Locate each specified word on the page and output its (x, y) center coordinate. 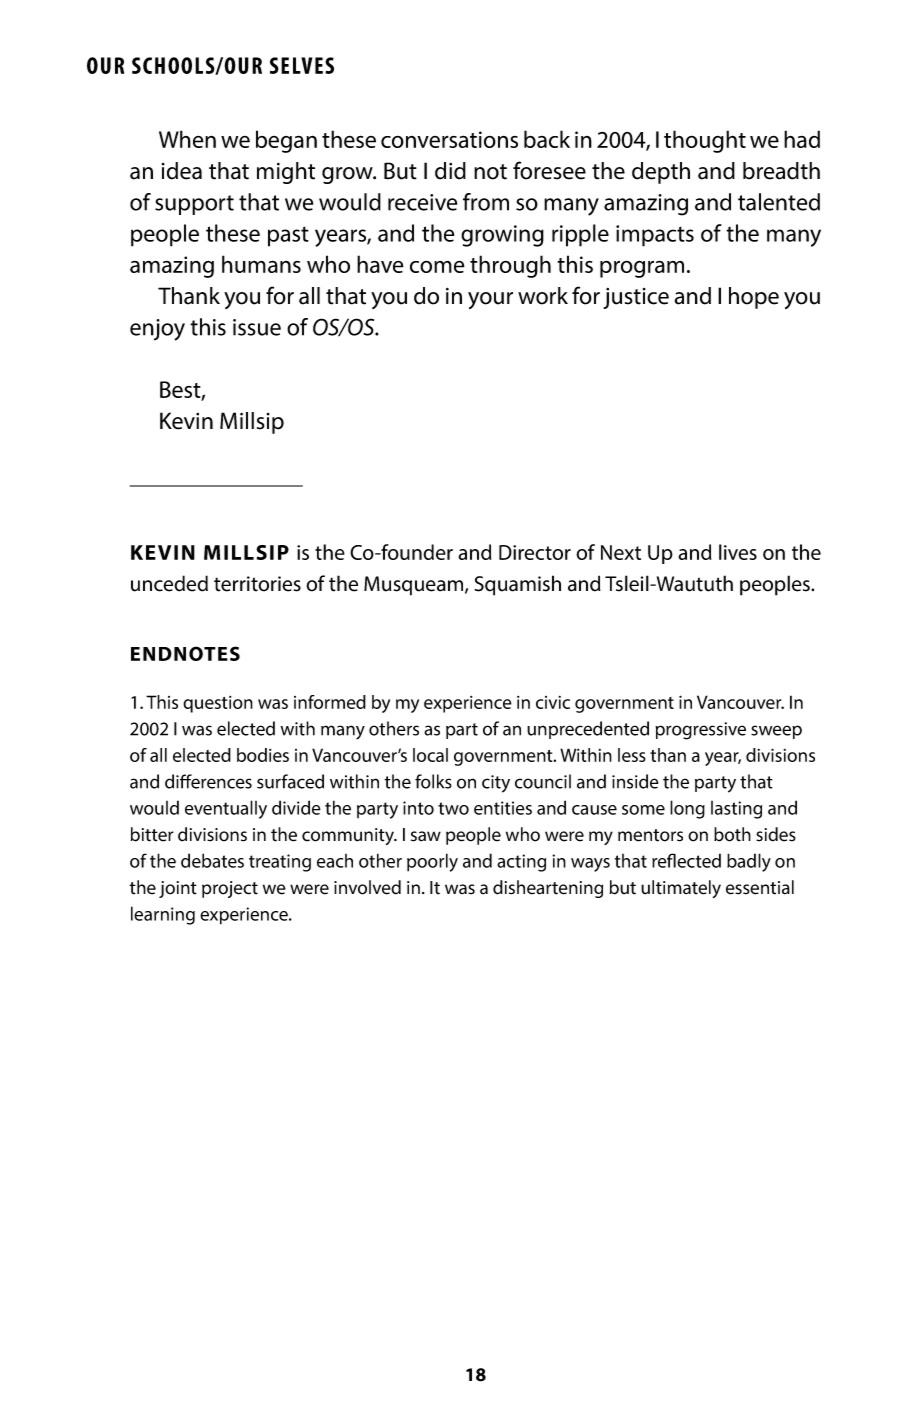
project (230, 889)
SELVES (302, 65)
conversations (449, 139)
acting (521, 863)
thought (705, 141)
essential (760, 887)
